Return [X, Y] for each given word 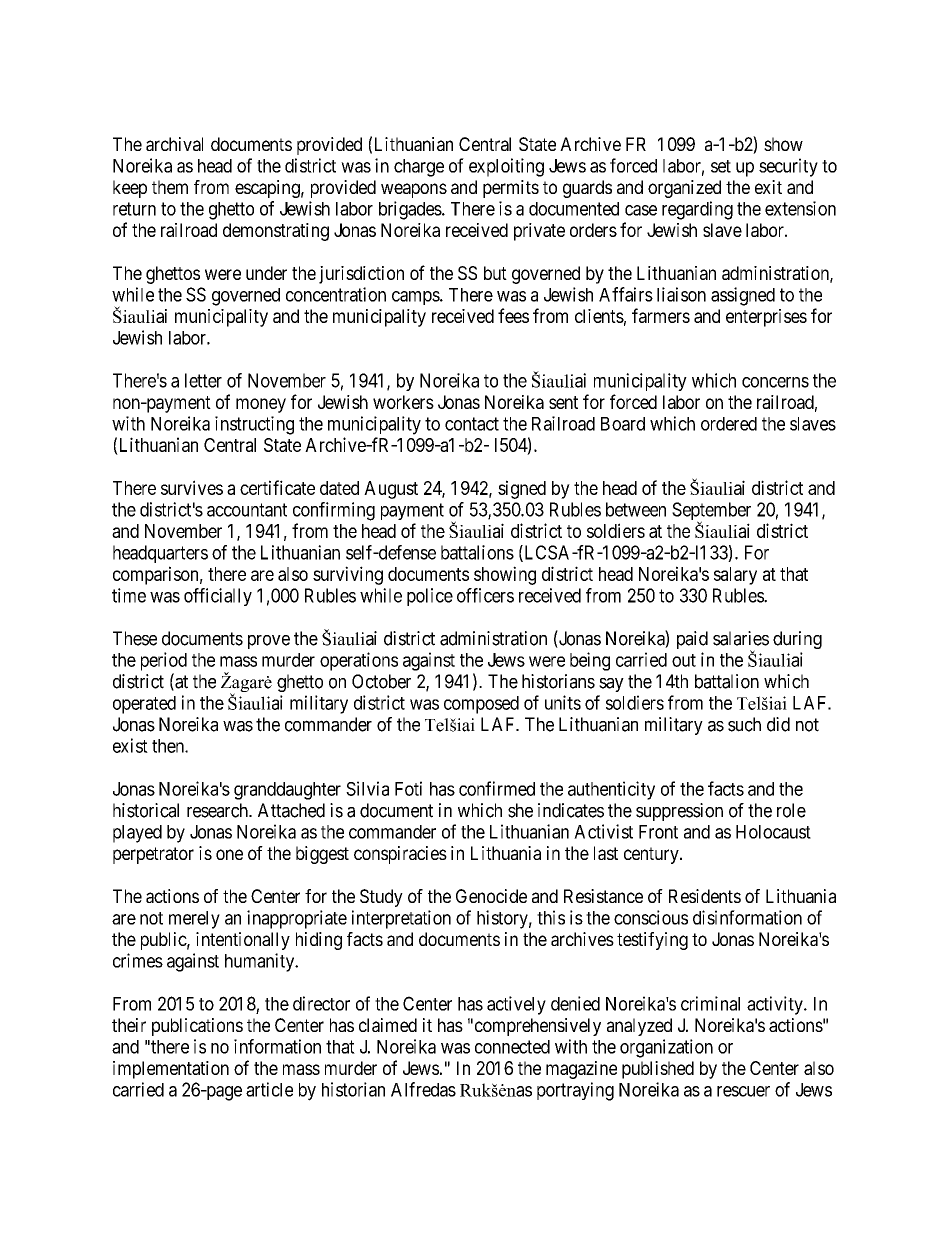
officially [218, 597]
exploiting [506, 167]
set [721, 166]
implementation [171, 1070]
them [170, 187]
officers [485, 595]
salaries [741, 638]
